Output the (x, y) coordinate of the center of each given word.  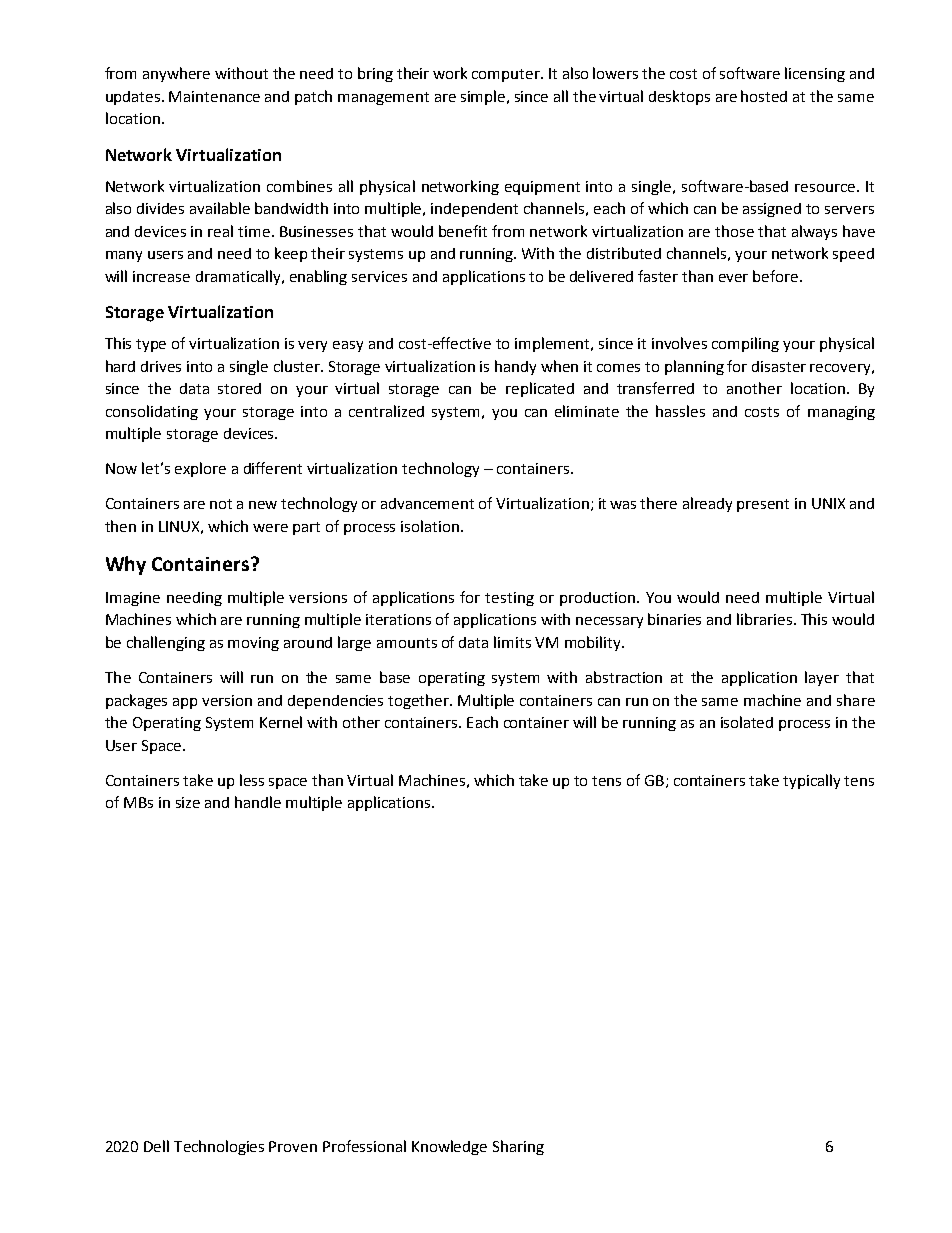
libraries (764, 619)
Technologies (219, 1147)
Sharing (518, 1147)
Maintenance (214, 96)
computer (507, 75)
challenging (166, 643)
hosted (764, 96)
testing (509, 599)
